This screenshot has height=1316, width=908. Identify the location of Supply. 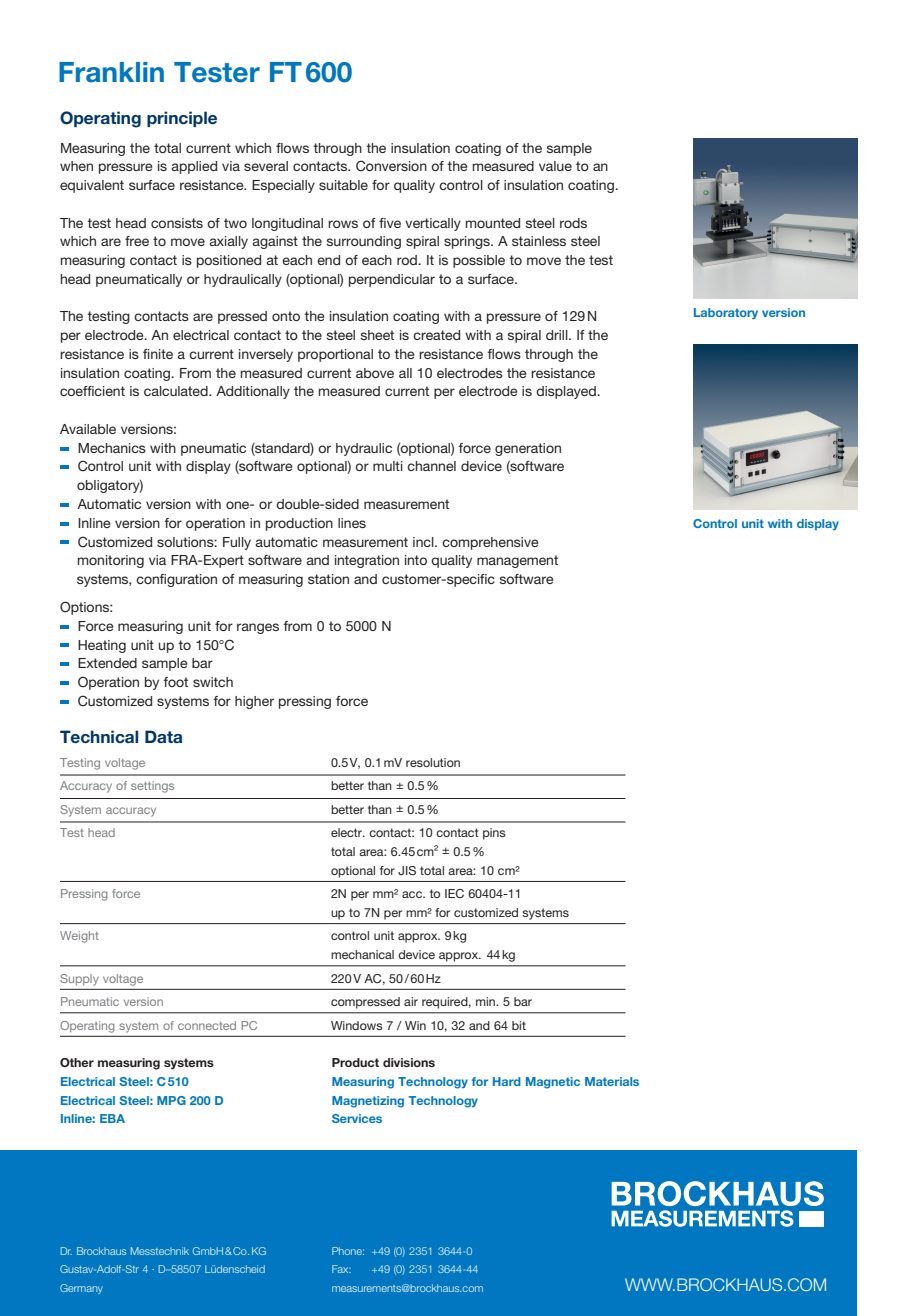
(79, 980).
